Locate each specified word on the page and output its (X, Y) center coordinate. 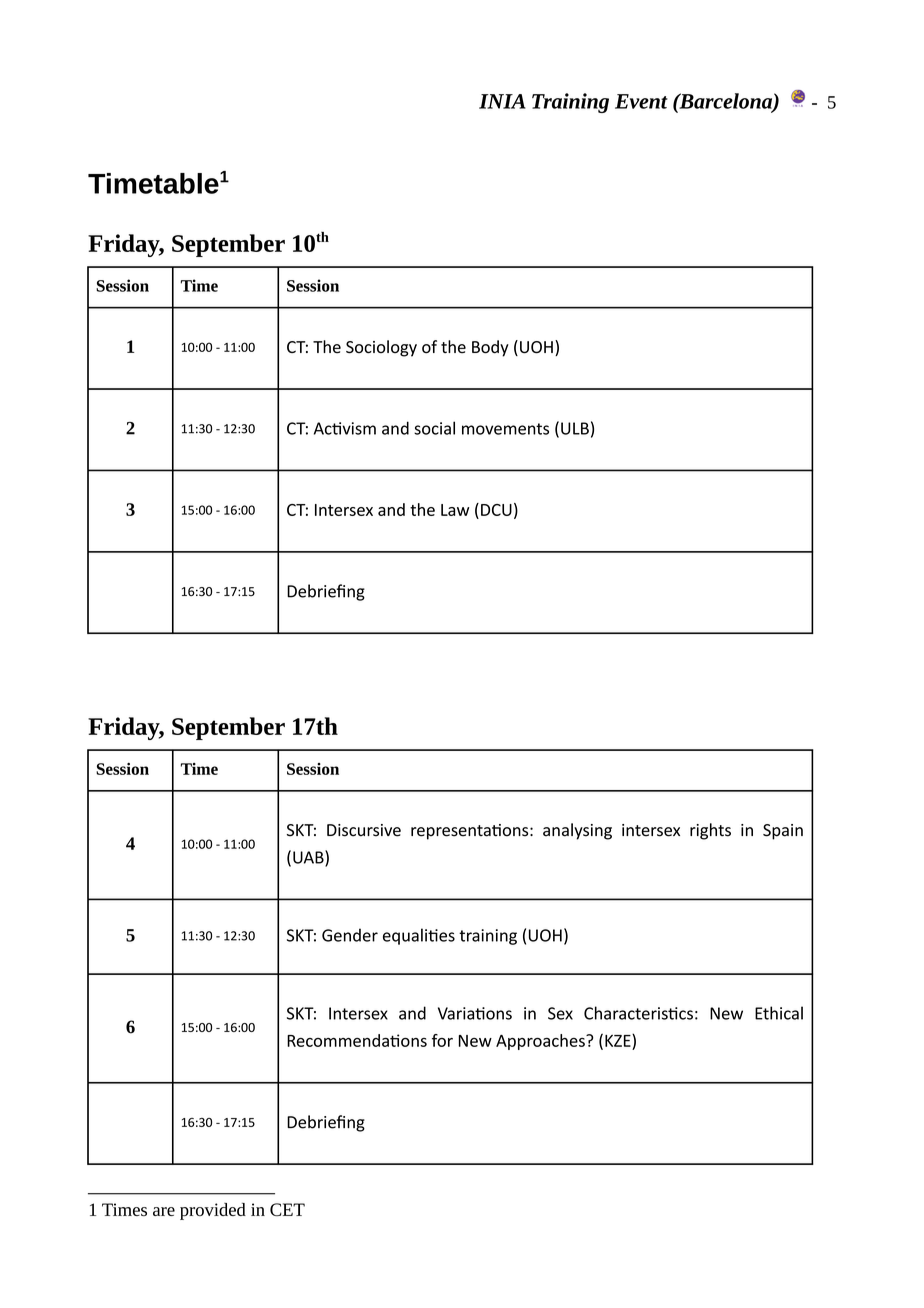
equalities (419, 936)
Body (490, 348)
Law (455, 510)
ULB (575, 428)
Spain (783, 832)
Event (641, 101)
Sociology (381, 348)
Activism (345, 428)
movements (505, 429)
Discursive (364, 830)
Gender (350, 935)
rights (710, 831)
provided (213, 1211)
